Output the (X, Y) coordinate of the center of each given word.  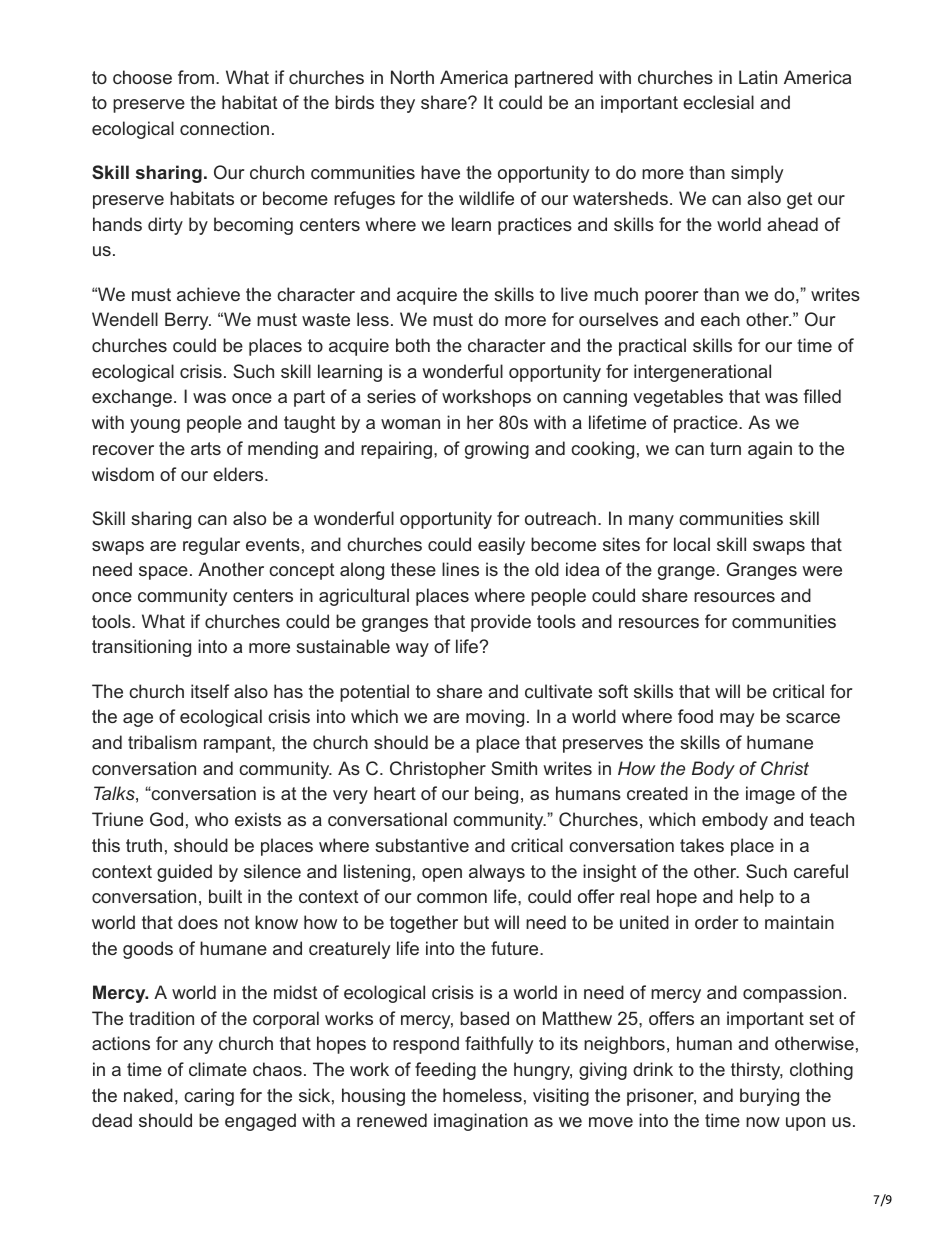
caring (209, 1097)
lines (460, 569)
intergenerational (702, 373)
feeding (445, 1071)
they (397, 104)
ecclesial (718, 102)
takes (702, 845)
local (692, 544)
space (163, 573)
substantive (422, 845)
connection (224, 128)
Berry (188, 321)
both (413, 345)
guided (184, 873)
